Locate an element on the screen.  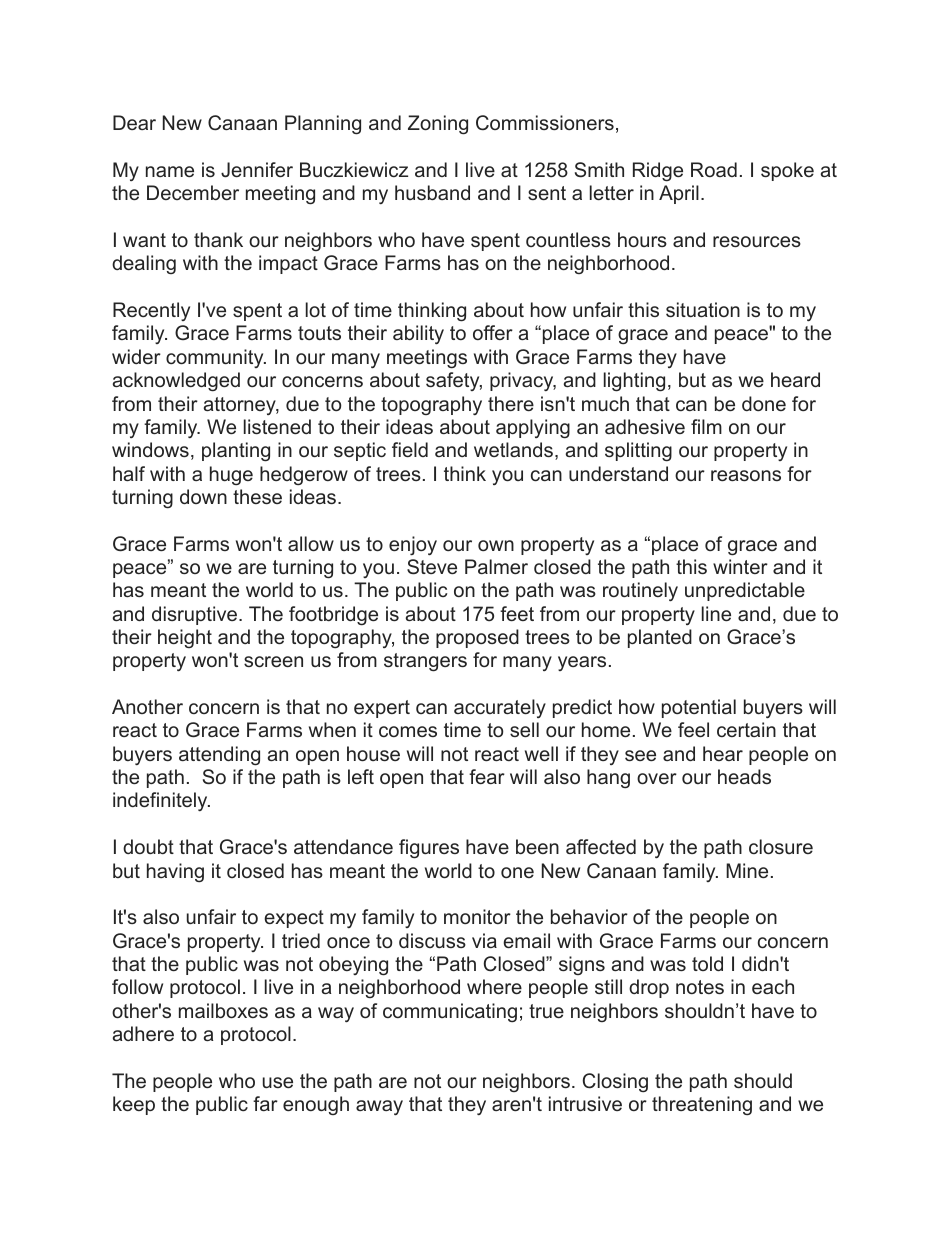
there is located at coordinates (511, 403).
